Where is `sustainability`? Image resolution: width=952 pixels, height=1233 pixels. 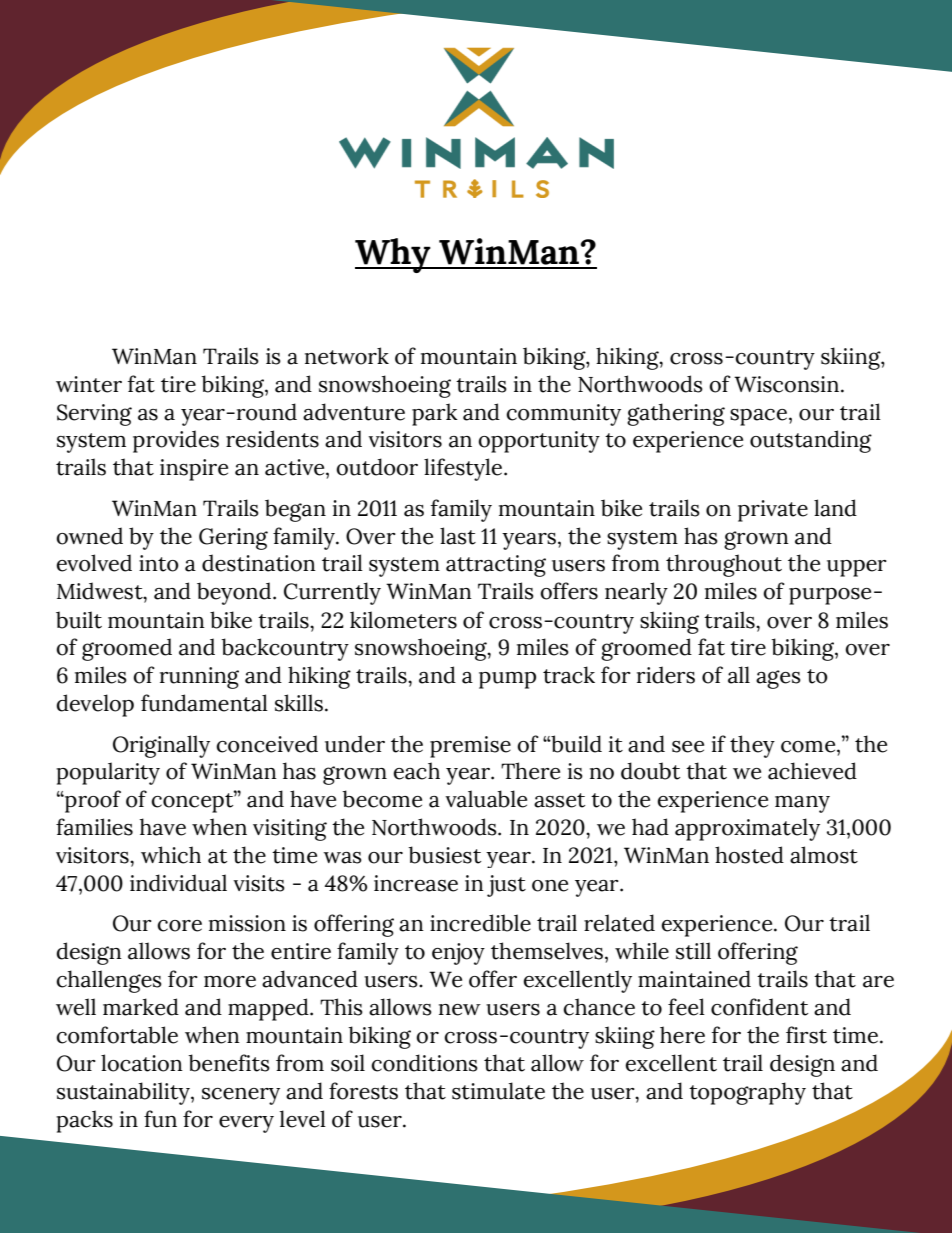 sustainability is located at coordinates (124, 1093).
